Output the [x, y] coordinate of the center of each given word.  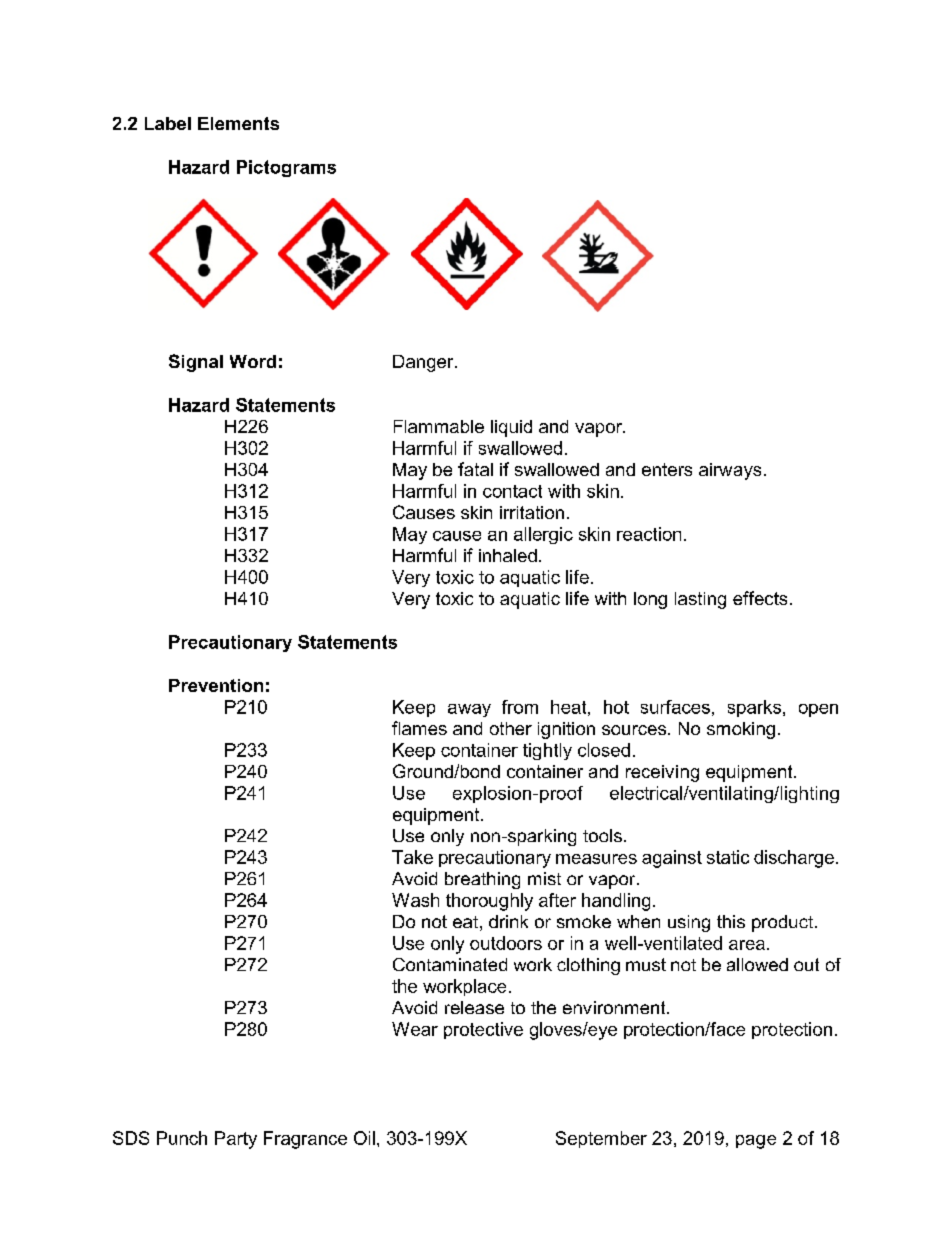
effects [760, 598]
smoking [741, 730]
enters [667, 469]
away [469, 710]
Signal [196, 363]
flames [419, 728]
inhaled [508, 555]
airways [730, 471]
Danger [424, 363]
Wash [415, 900]
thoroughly [489, 902]
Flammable [439, 426]
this [731, 921]
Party [236, 1140]
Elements [238, 123]
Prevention [216, 685]
